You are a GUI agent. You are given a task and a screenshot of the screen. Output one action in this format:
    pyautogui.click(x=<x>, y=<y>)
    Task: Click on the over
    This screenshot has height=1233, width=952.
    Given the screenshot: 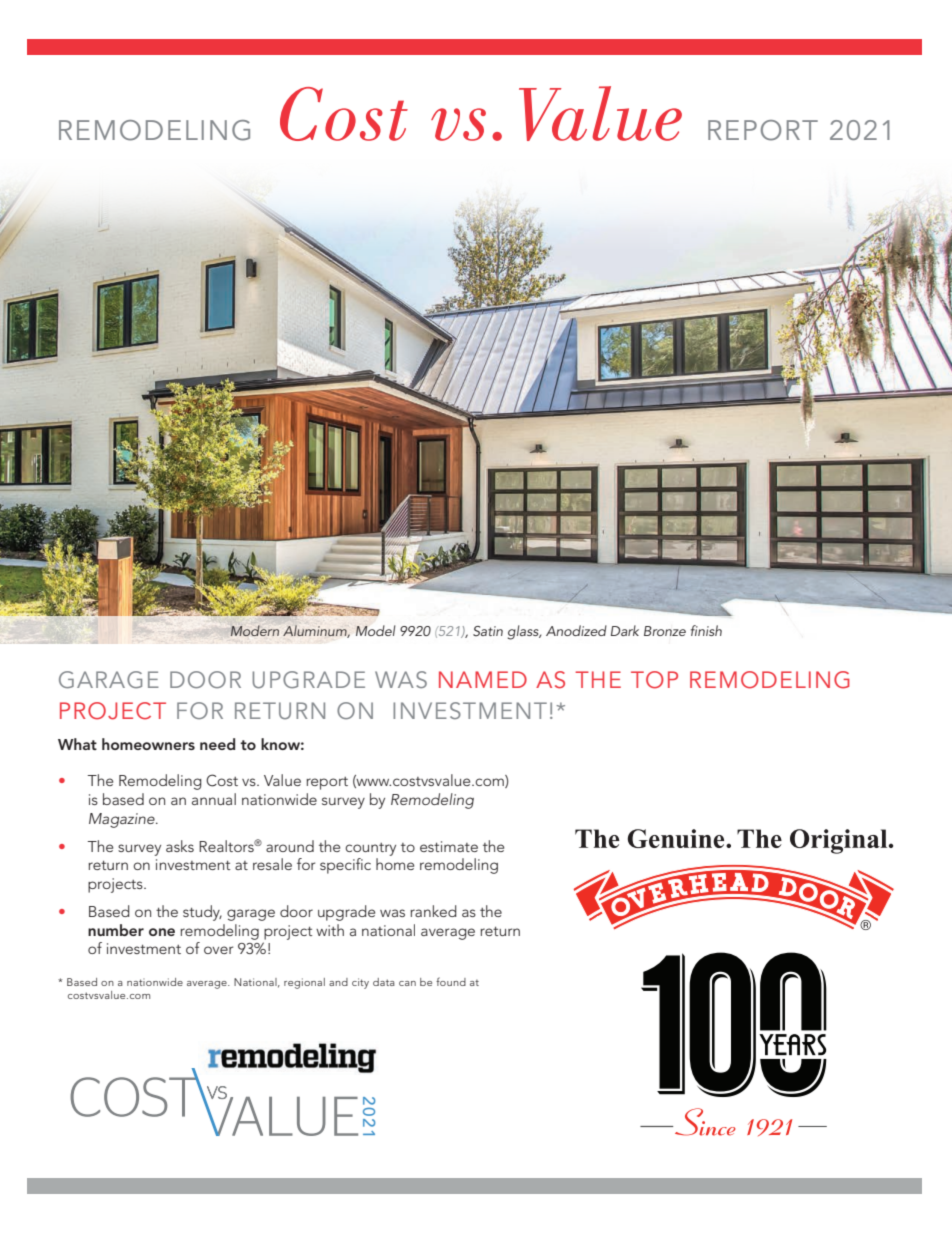 What is the action you would take?
    pyautogui.click(x=218, y=950)
